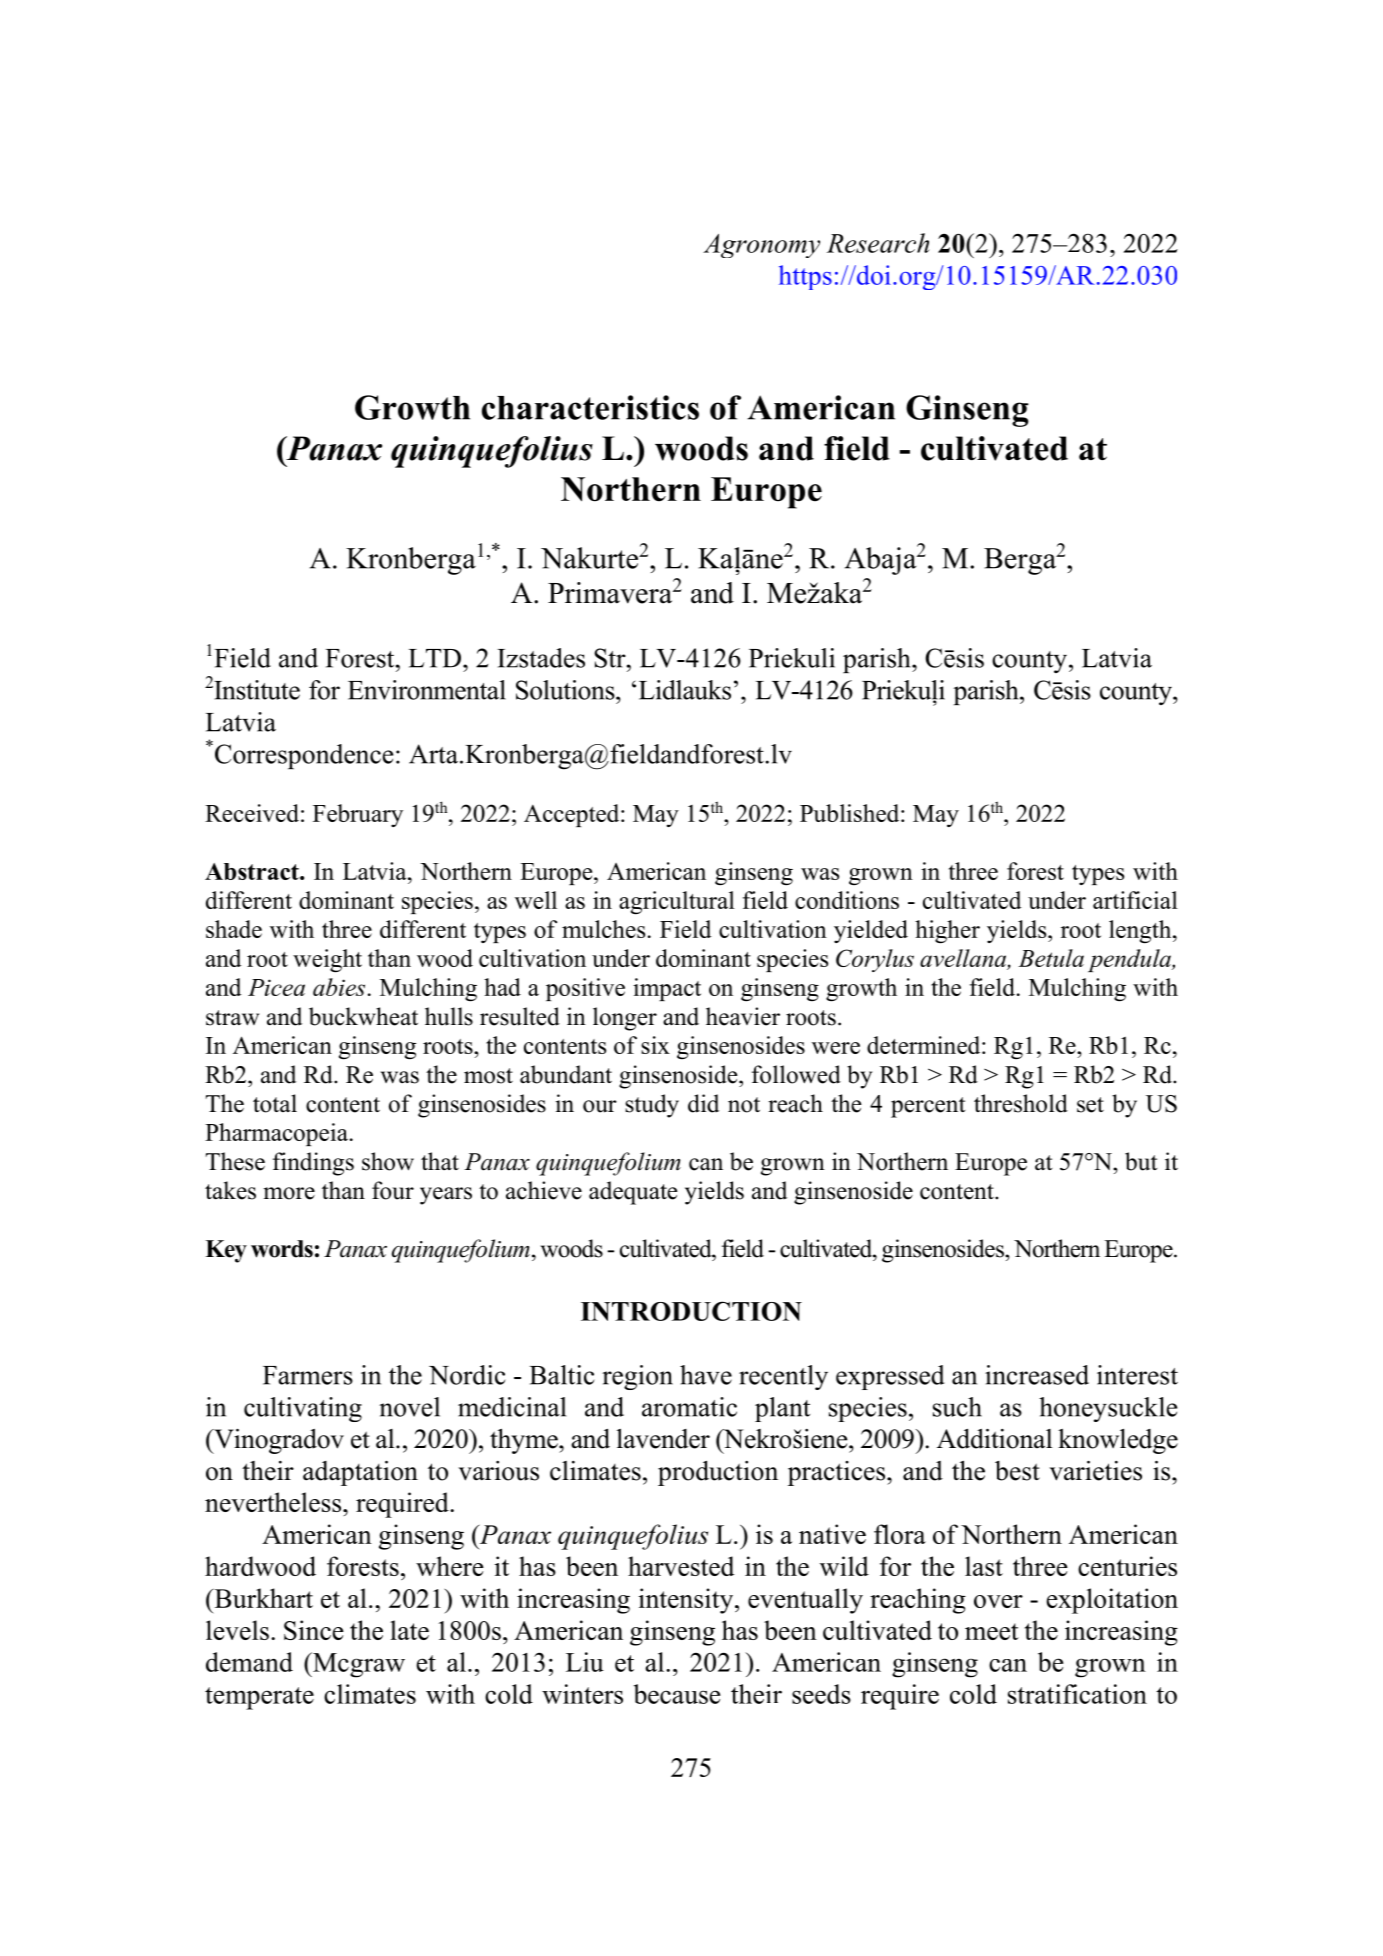 Image resolution: width=1383 pixels, height=1956 pixels. What do you see at coordinates (878, 243) in the screenshot?
I see `Research` at bounding box center [878, 243].
